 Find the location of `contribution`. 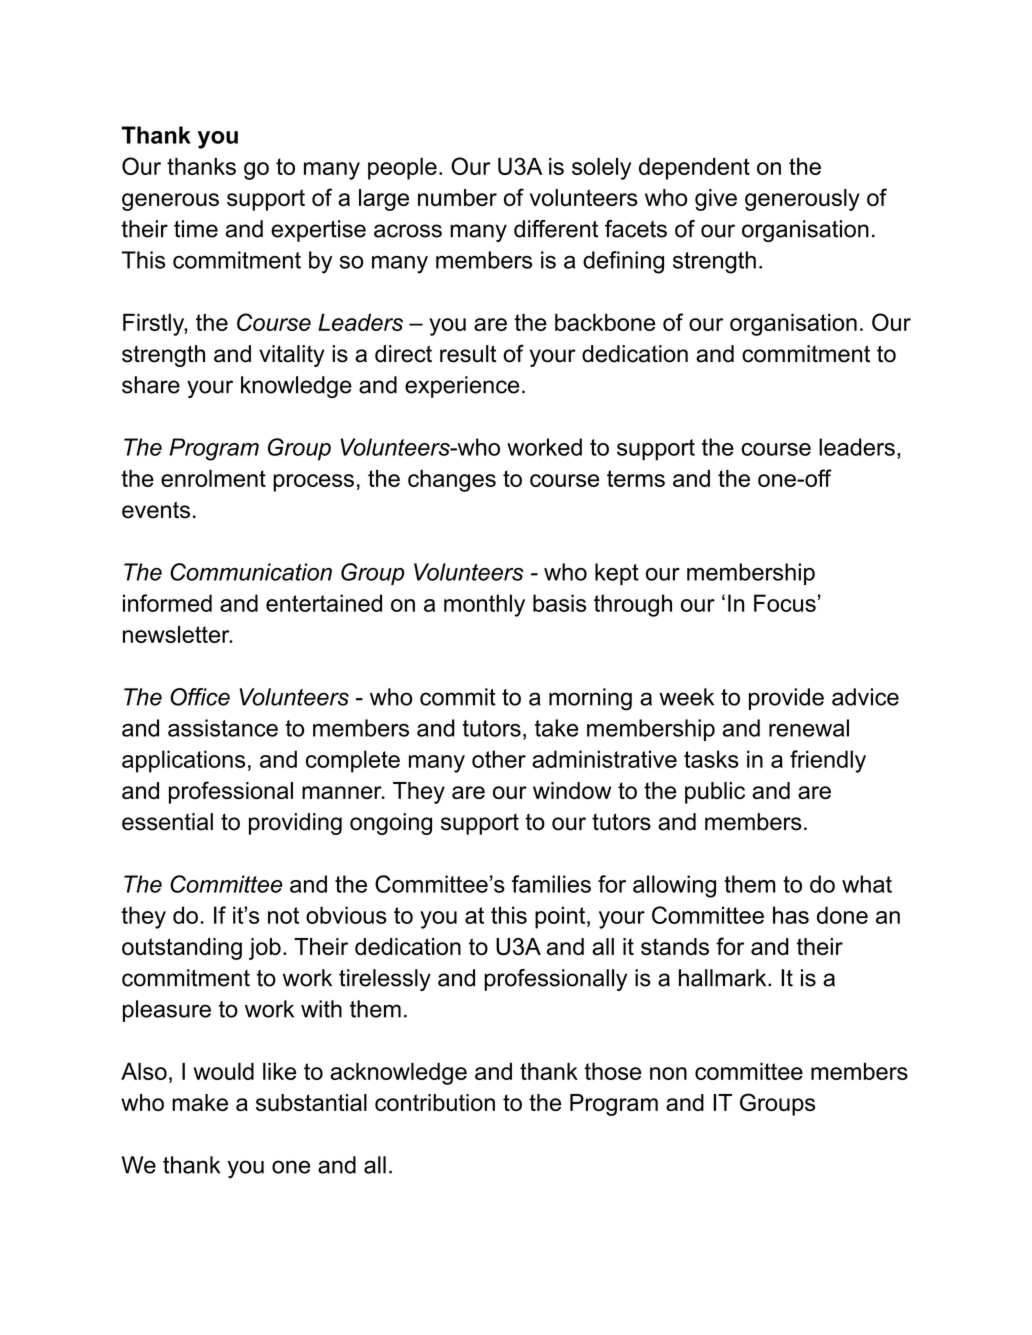

contribution is located at coordinates (435, 1102).
